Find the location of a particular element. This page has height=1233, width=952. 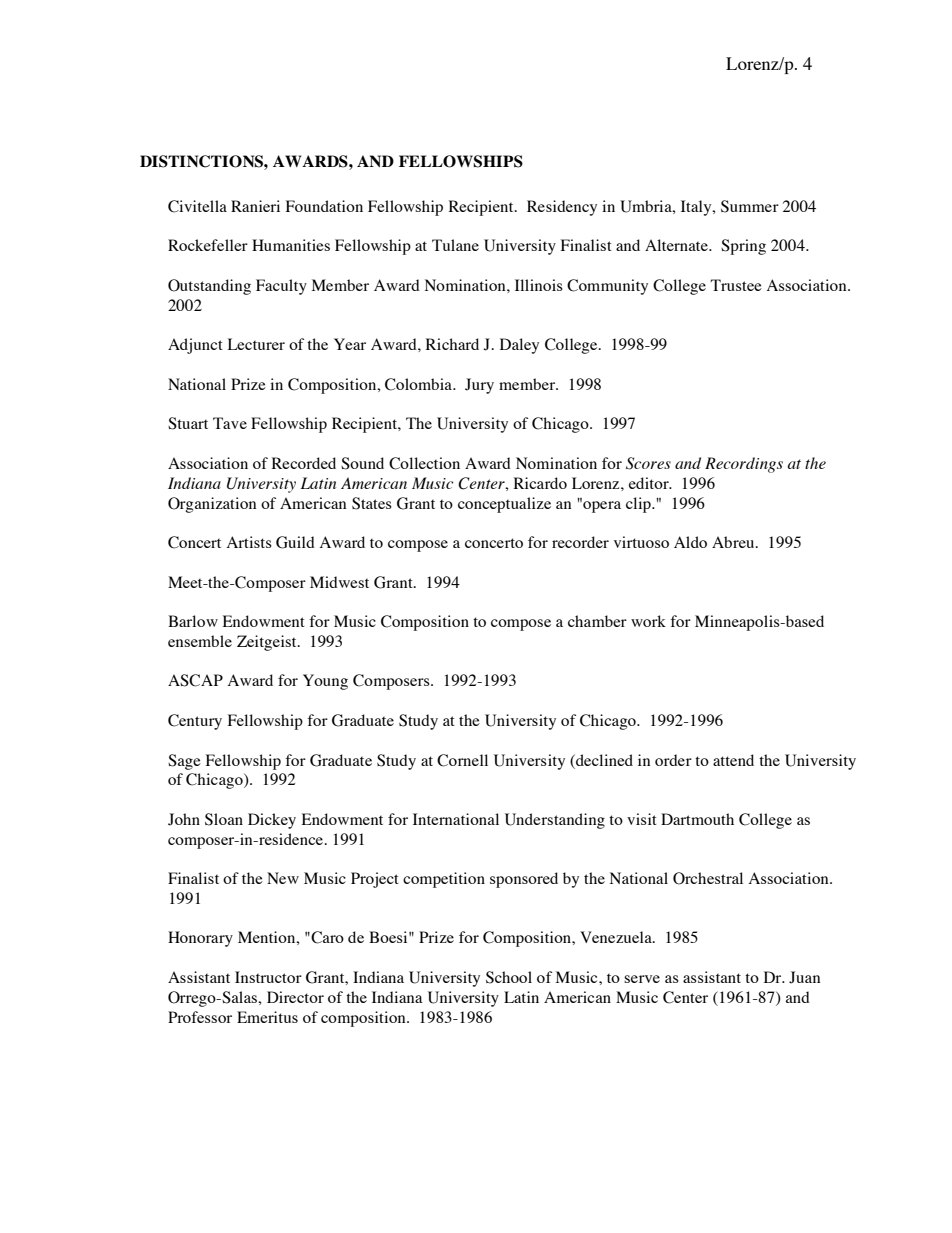

Dickey is located at coordinates (272, 821).
